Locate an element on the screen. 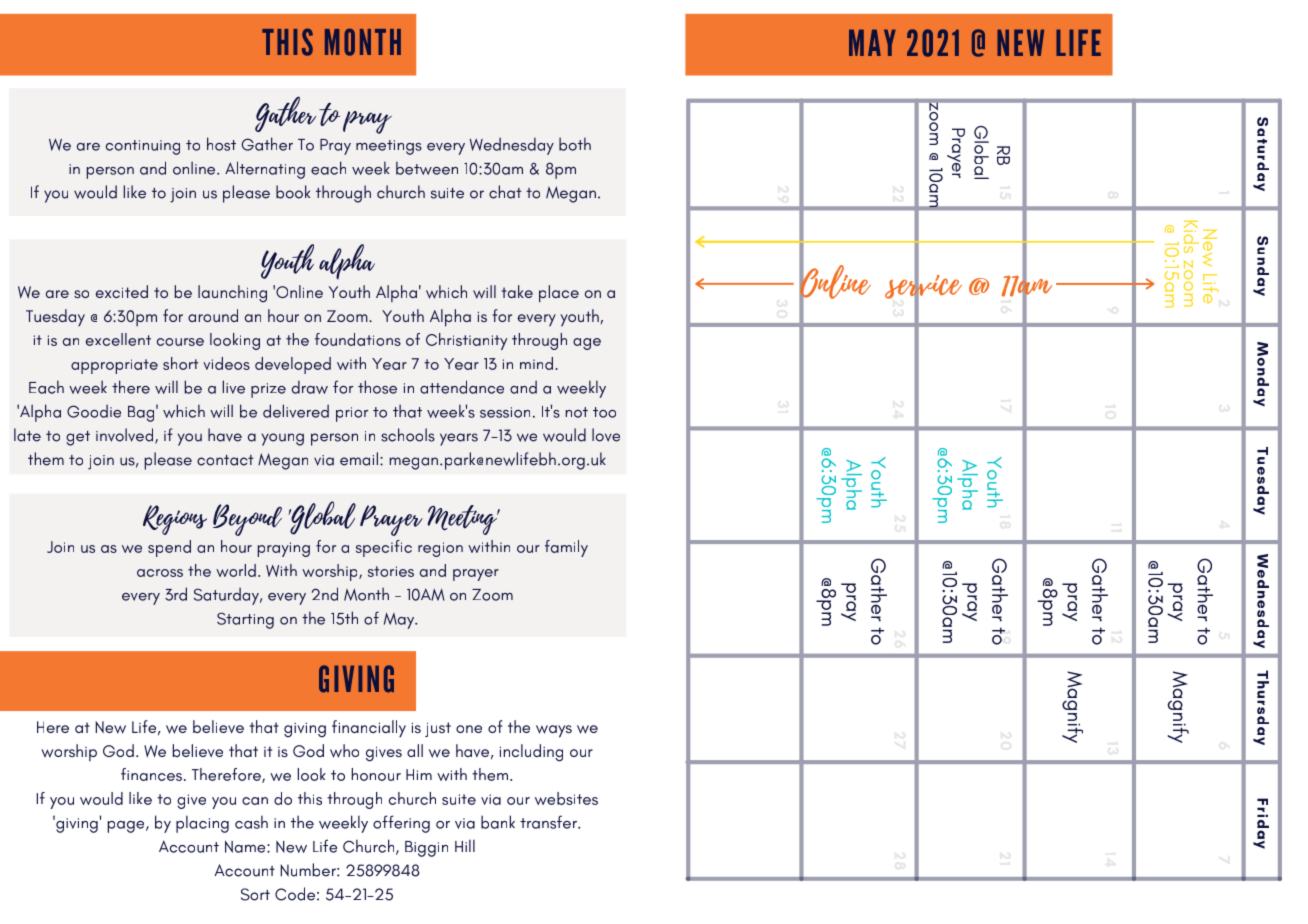 The image size is (1308, 924). transfer is located at coordinates (549, 822).
